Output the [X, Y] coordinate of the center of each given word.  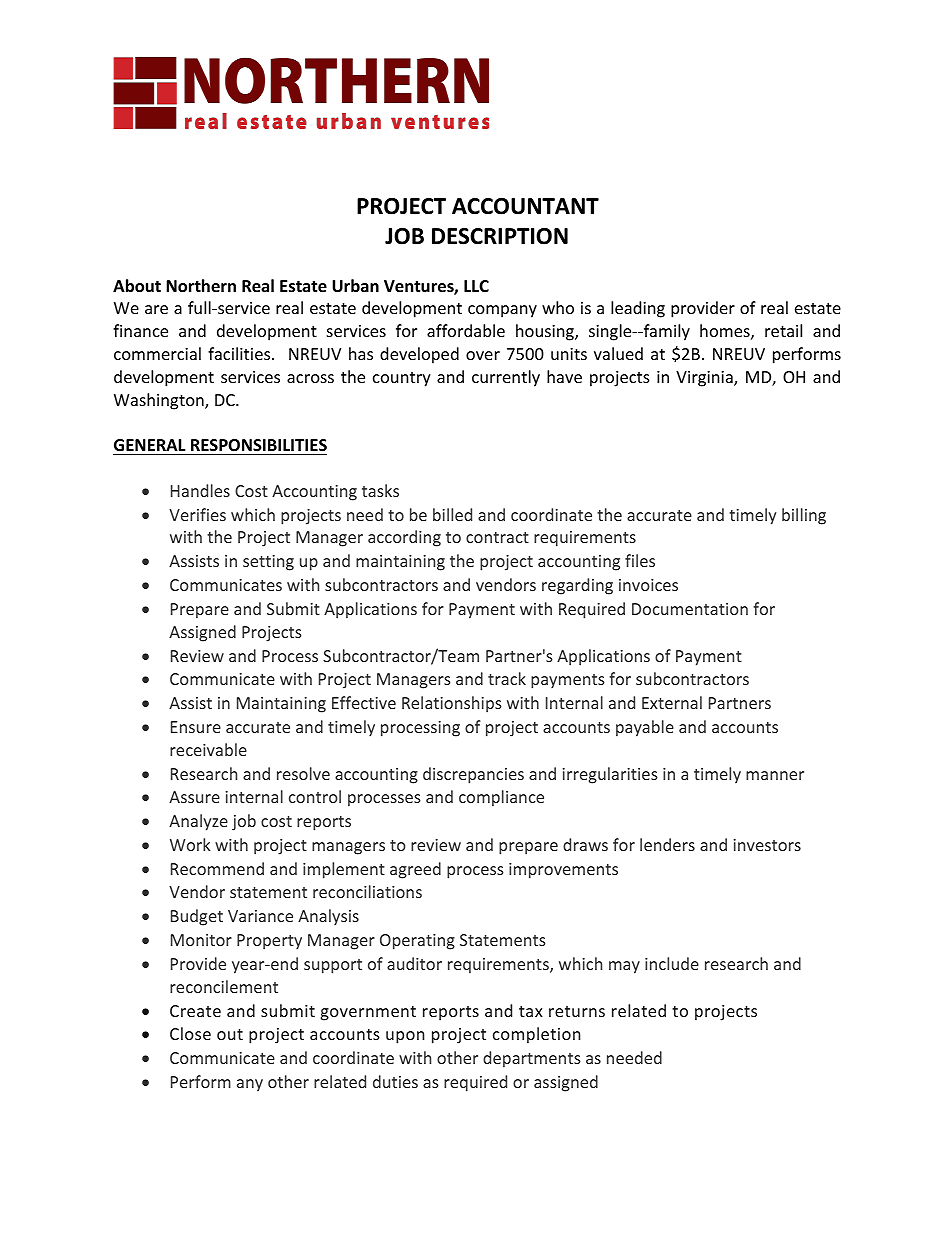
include [672, 963]
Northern [201, 286]
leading [638, 309]
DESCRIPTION [500, 236]
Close [190, 1033]
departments [532, 1059]
